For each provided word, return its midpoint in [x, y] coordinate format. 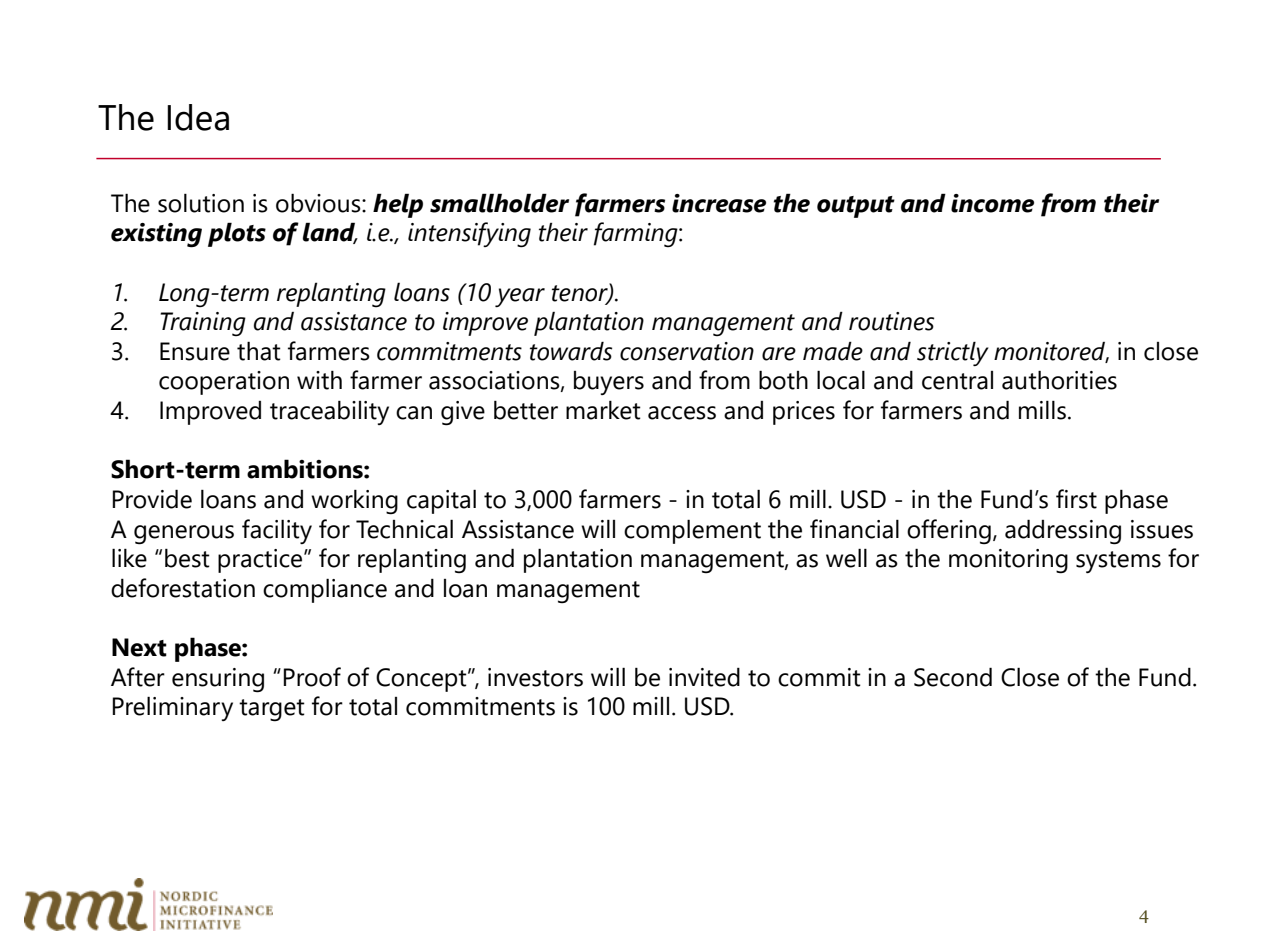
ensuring [218, 680]
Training [203, 324]
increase [719, 203]
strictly [953, 353]
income [992, 203]
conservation [687, 351]
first [1076, 499]
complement [692, 531]
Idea [198, 117]
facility [277, 531]
